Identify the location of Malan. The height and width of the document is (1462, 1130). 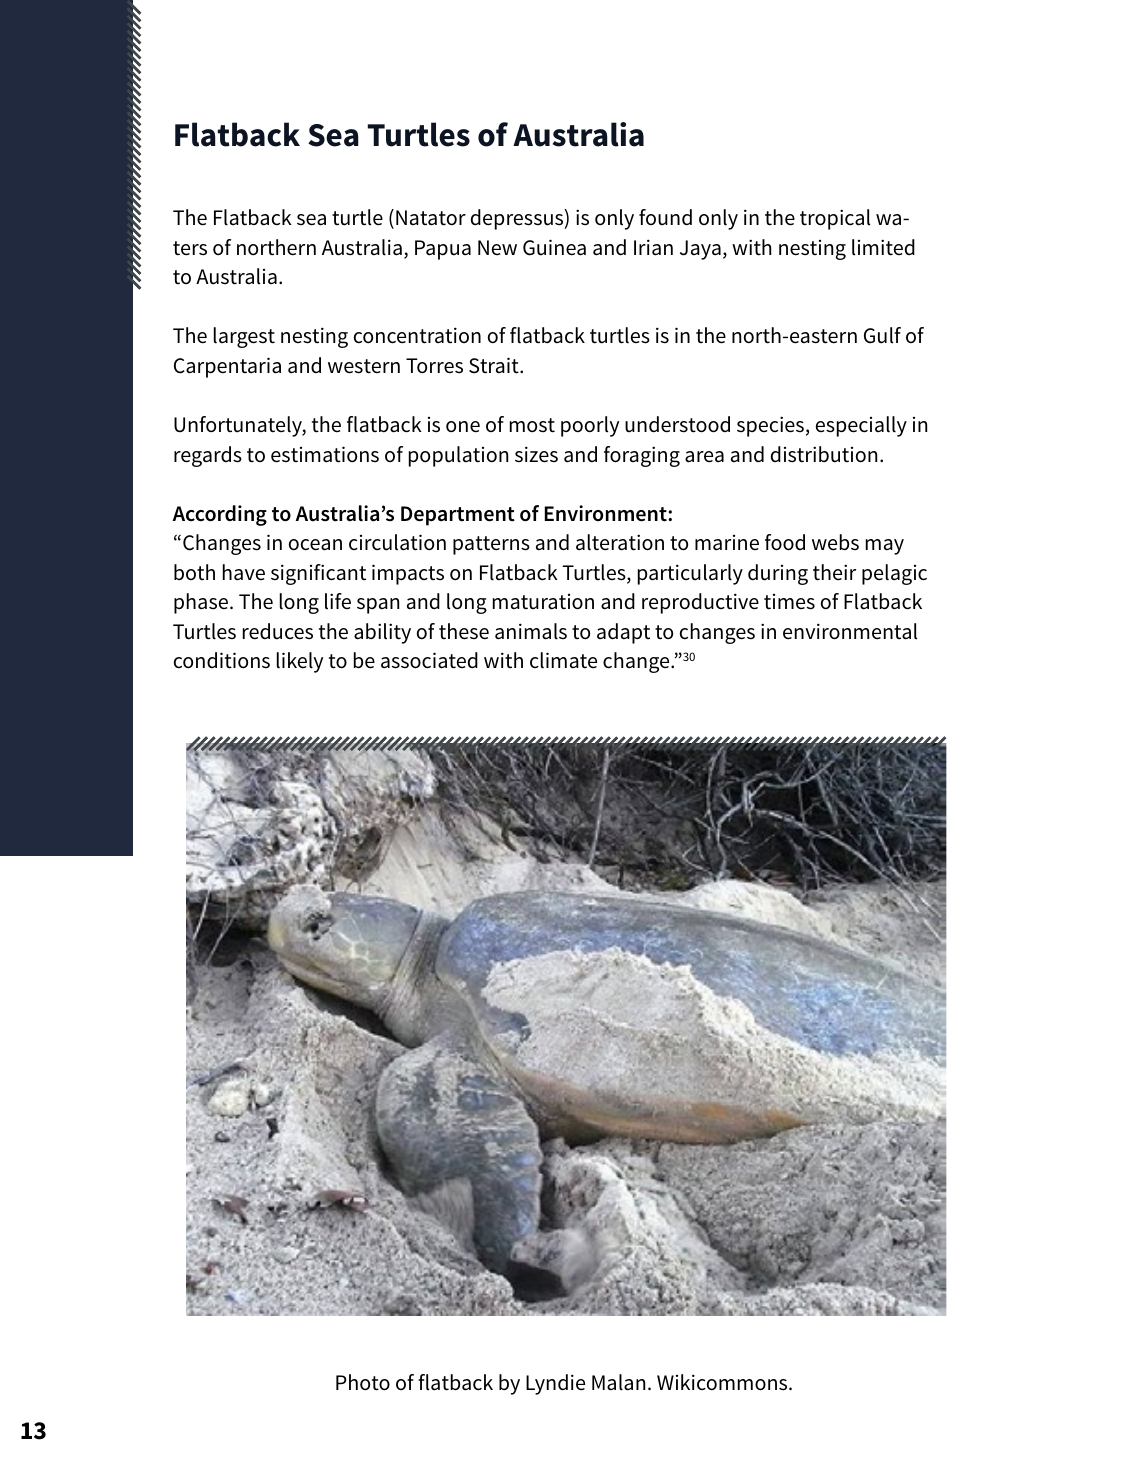
(618, 1382).
